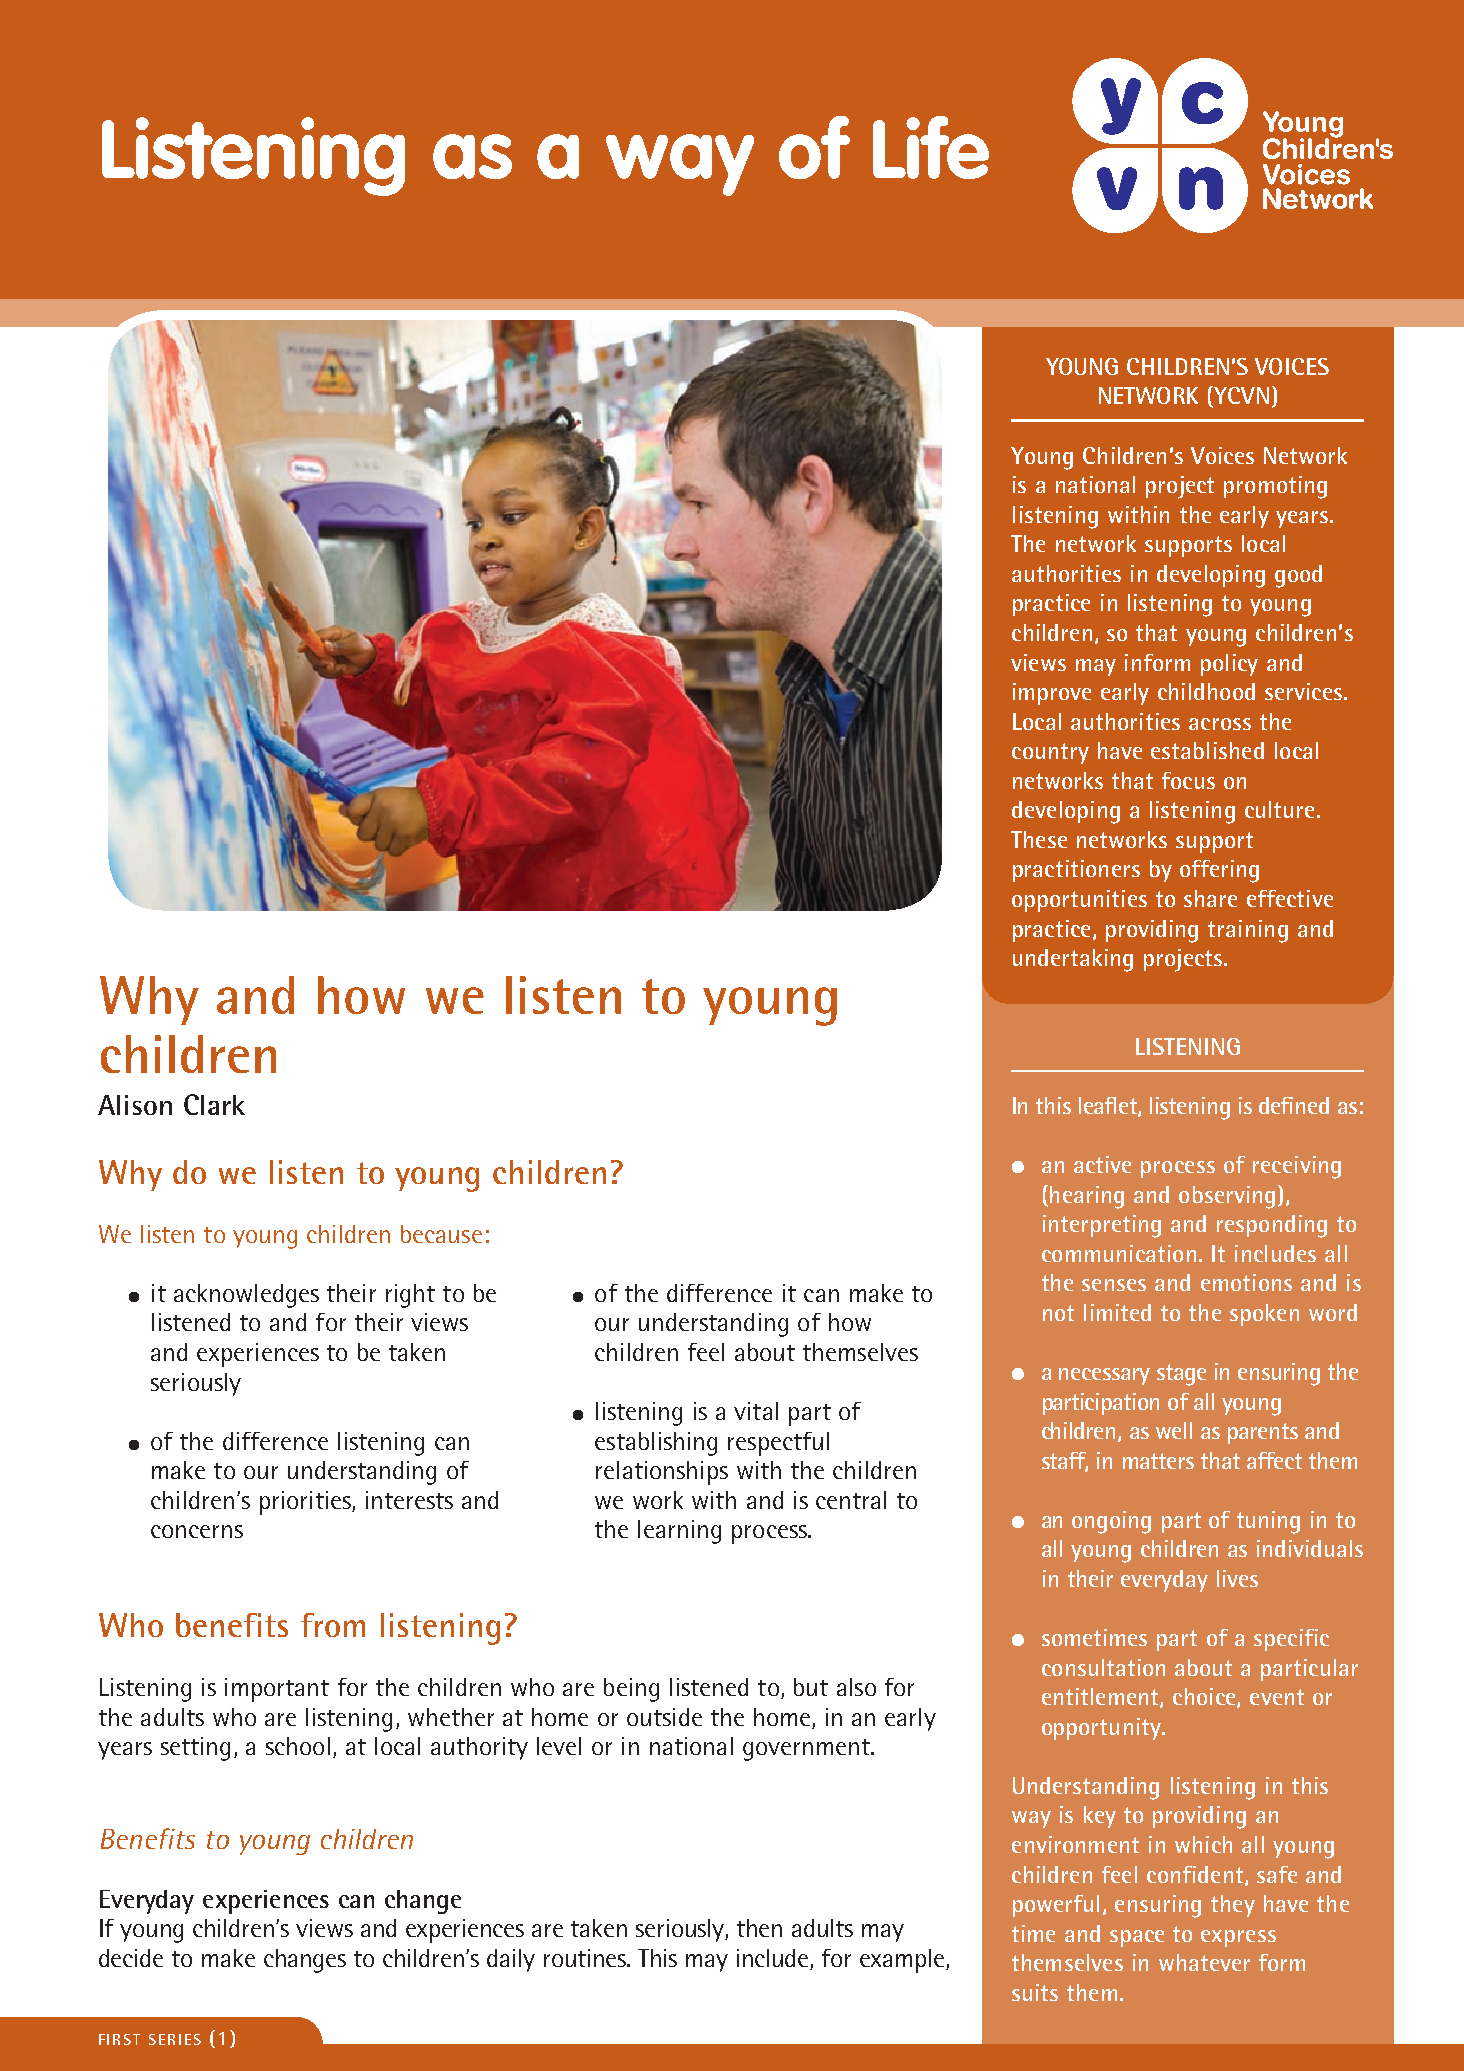  I want to click on because, so click(441, 1234).
